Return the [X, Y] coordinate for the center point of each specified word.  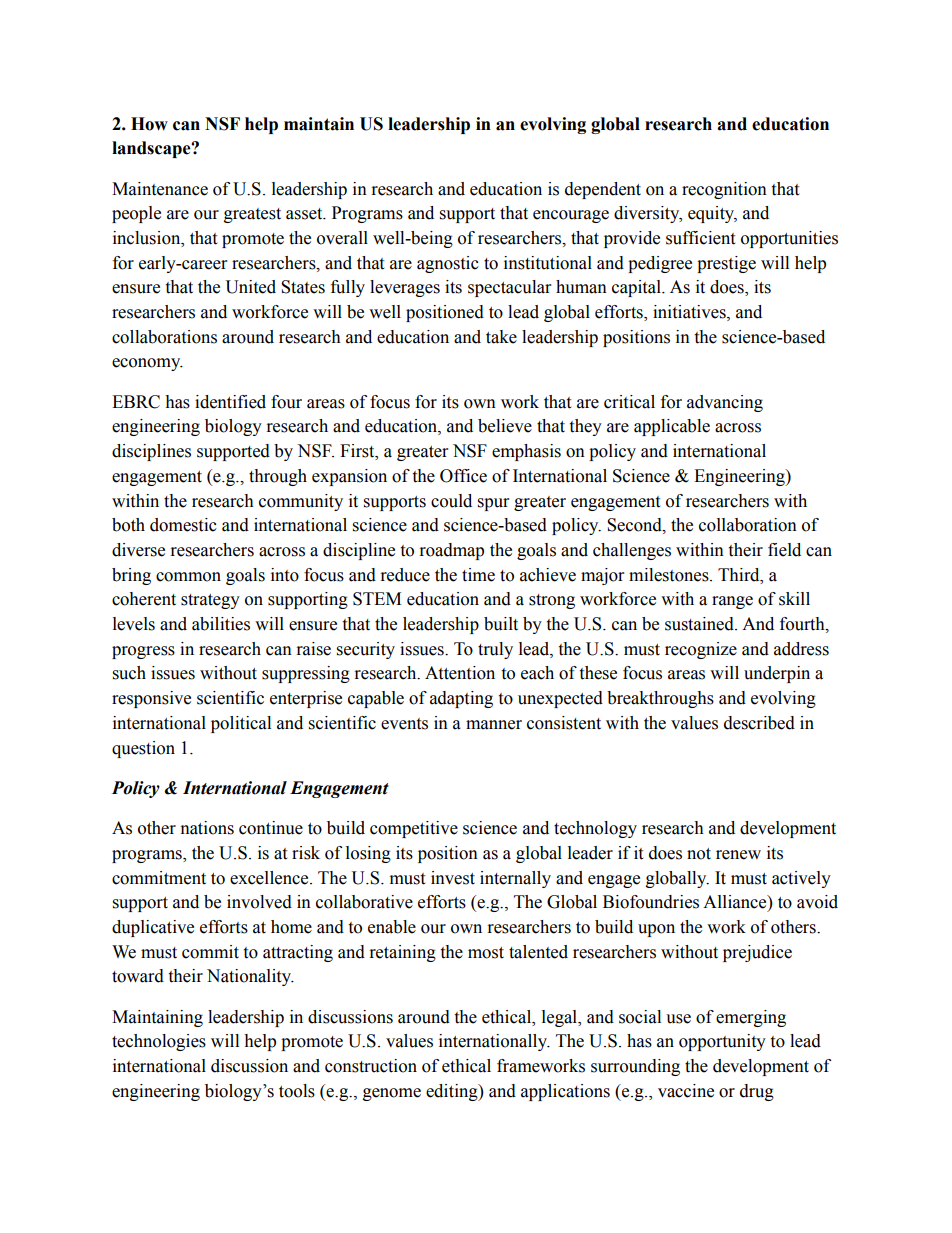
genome [392, 1094]
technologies [159, 1042]
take [501, 337]
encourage [571, 216]
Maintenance [160, 189]
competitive [414, 829]
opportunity [722, 1042]
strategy [210, 601]
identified [230, 402]
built [501, 624]
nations [207, 828]
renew [738, 855]
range [732, 602]
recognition [724, 190]
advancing [725, 403]
